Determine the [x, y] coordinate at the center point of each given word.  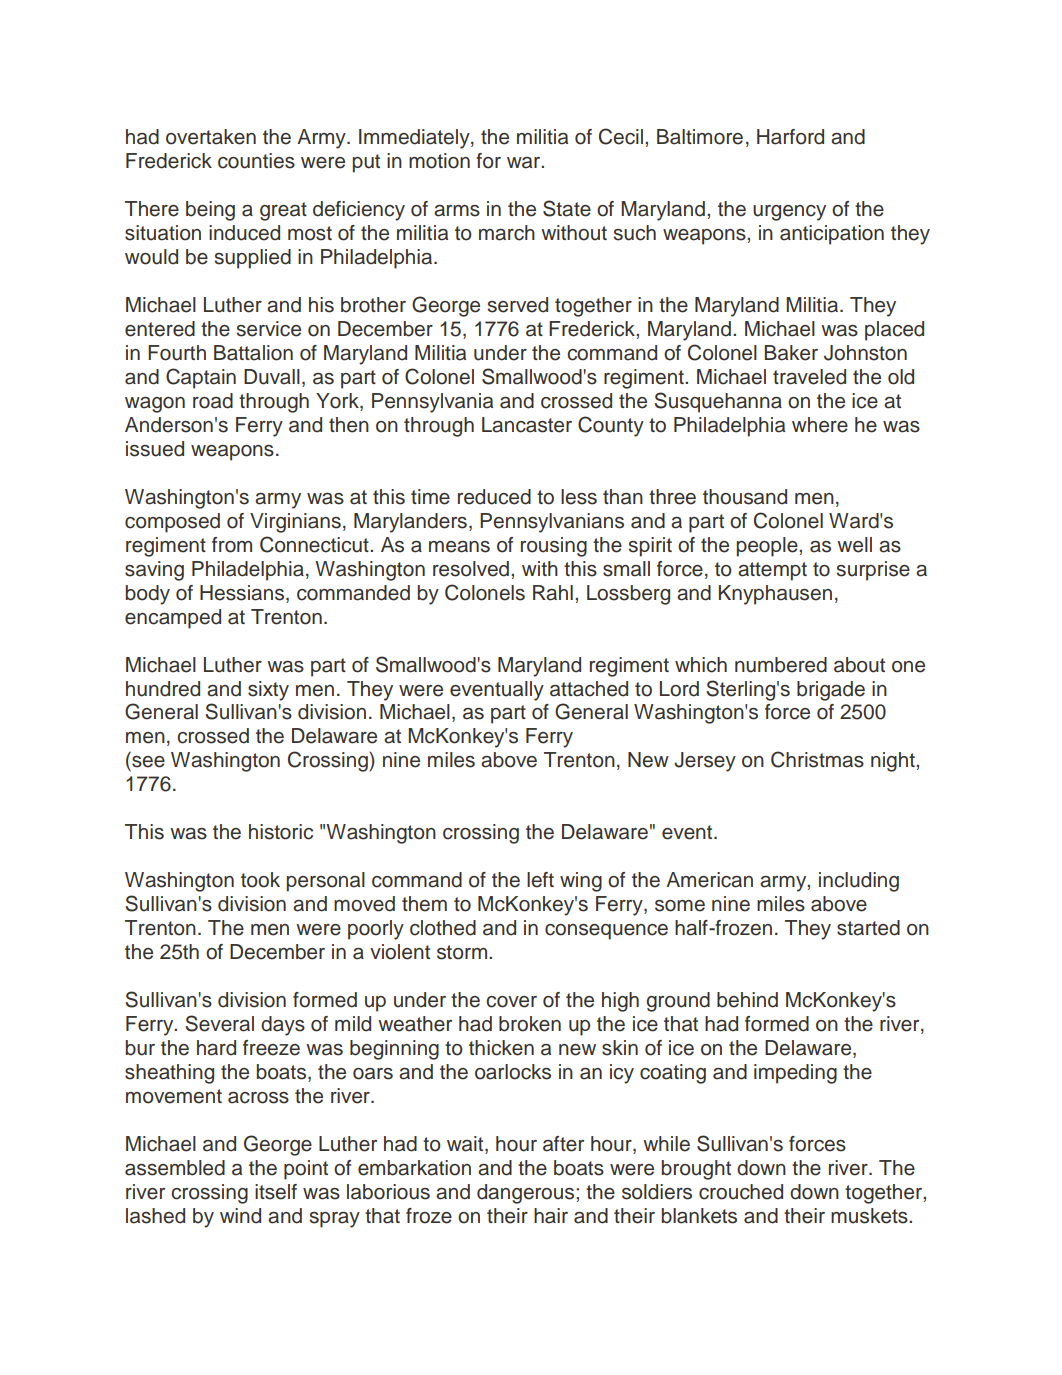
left [540, 880]
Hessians [243, 593]
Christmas [817, 759]
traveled [809, 377]
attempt [772, 571]
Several [219, 1023]
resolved [472, 569]
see [148, 762]
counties [256, 161]
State [567, 208]
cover [511, 1002]
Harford [790, 137]
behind [747, 1000]
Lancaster [527, 425]
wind [240, 1216]
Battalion [253, 353]
